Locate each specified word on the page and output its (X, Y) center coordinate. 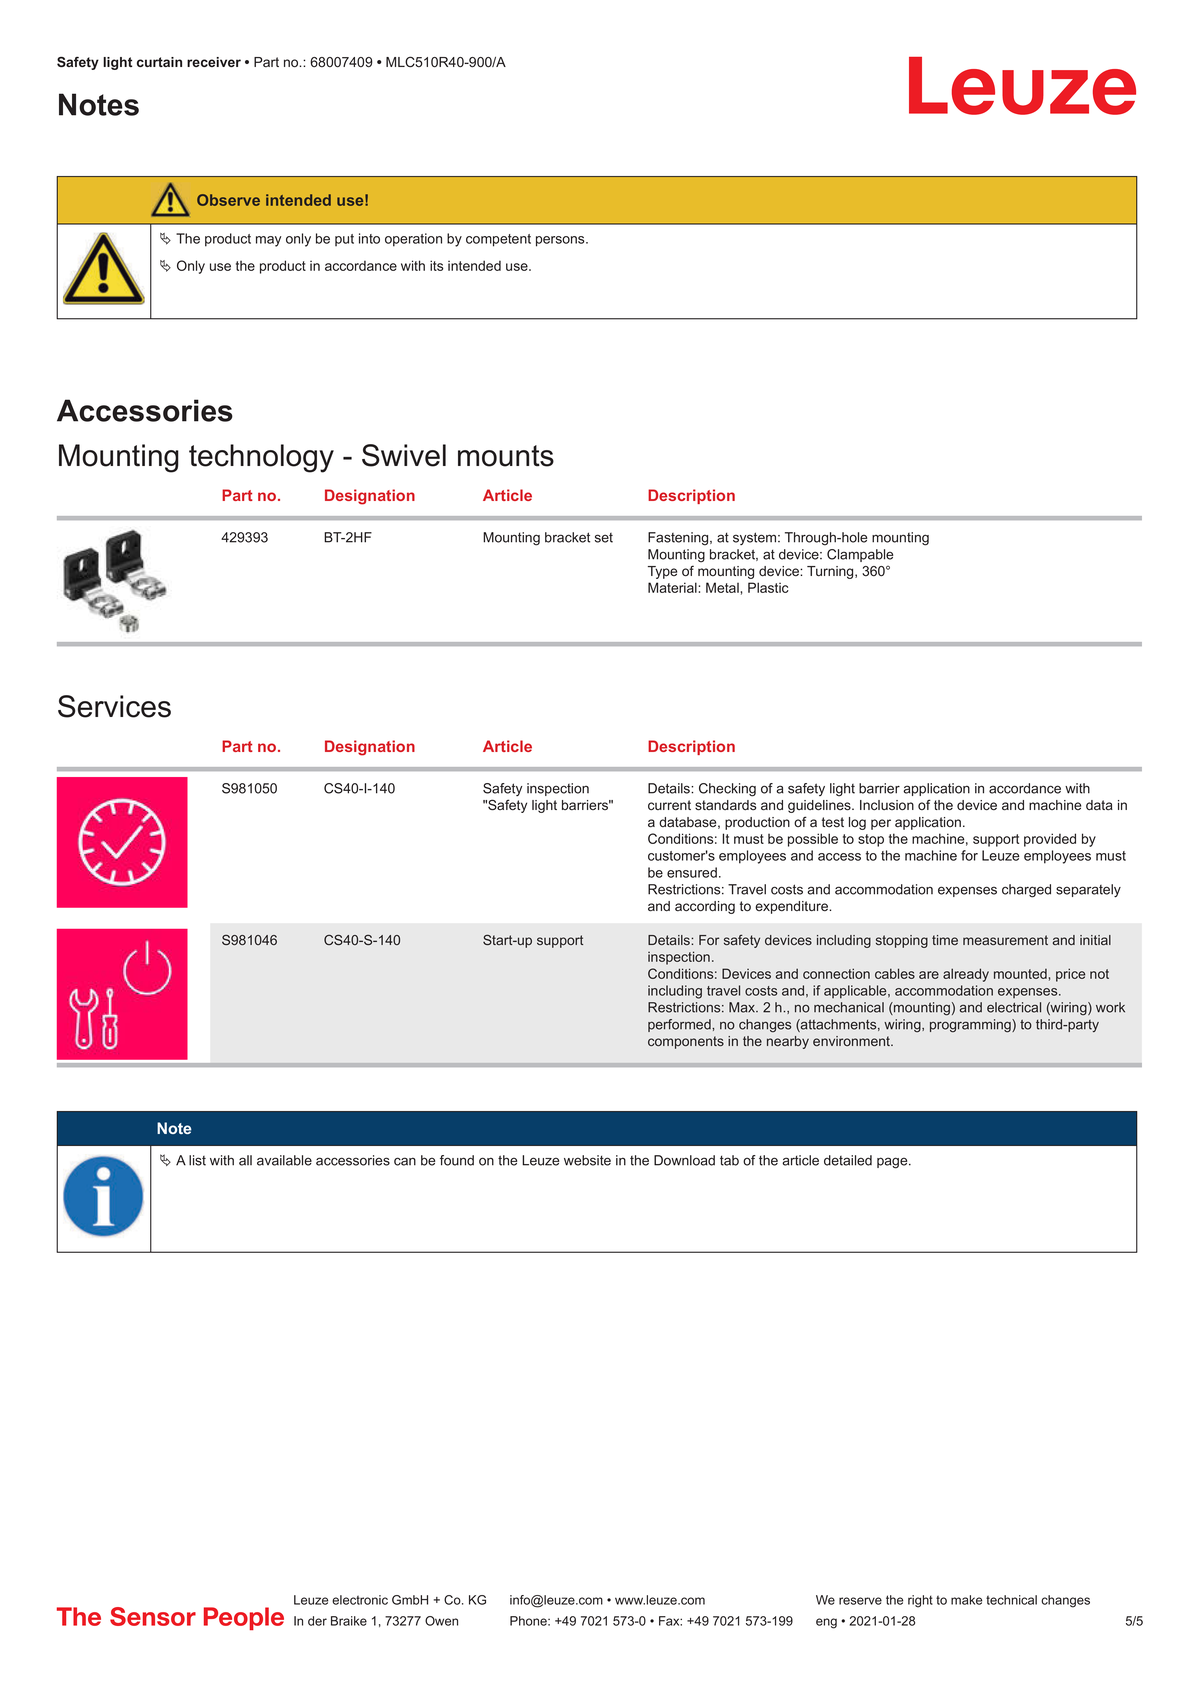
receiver (214, 62)
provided (1050, 840)
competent (498, 240)
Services (114, 706)
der (317, 1621)
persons (561, 241)
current (669, 805)
